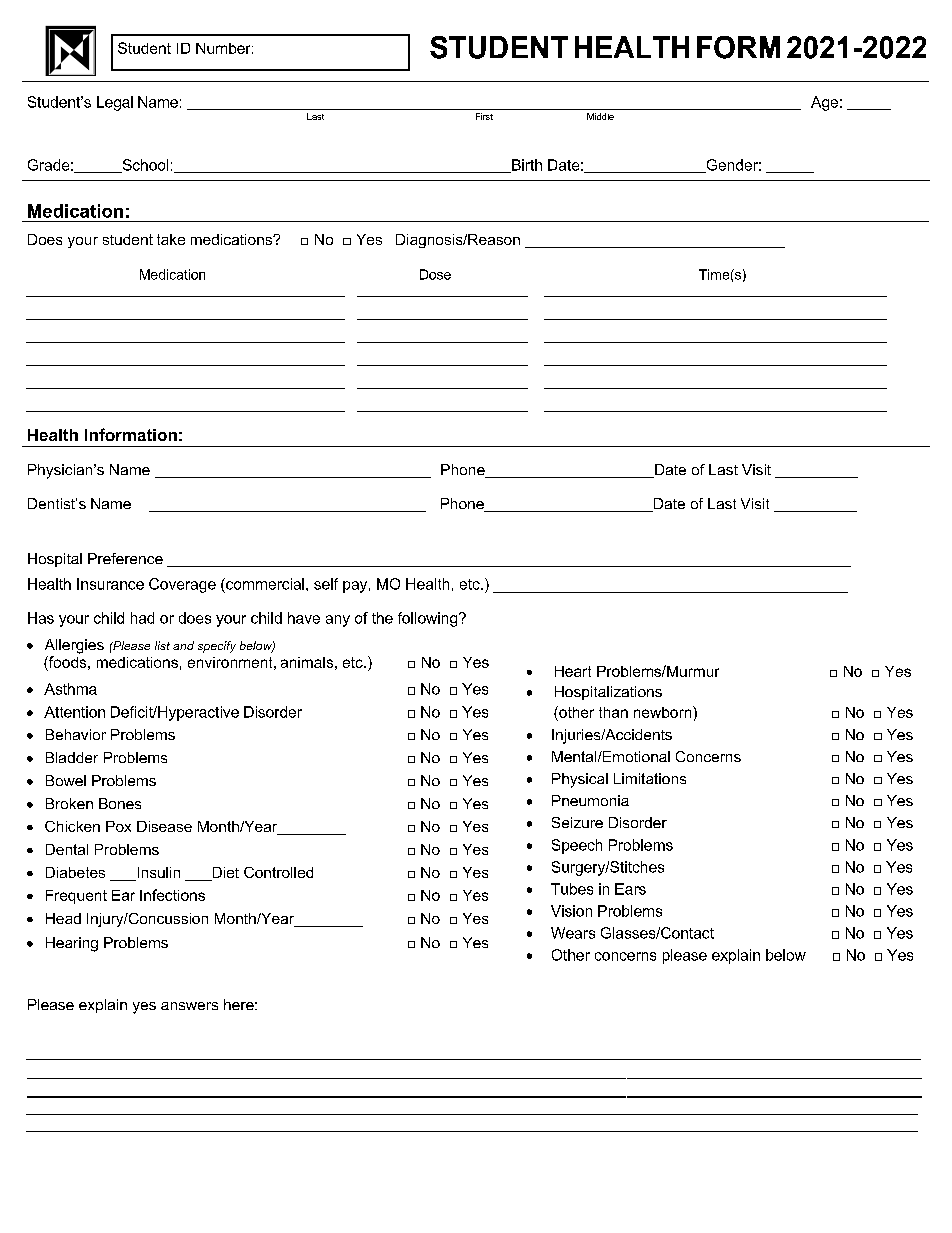 The width and height of the screenshot is (952, 1233). I want to click on had, so click(142, 618).
